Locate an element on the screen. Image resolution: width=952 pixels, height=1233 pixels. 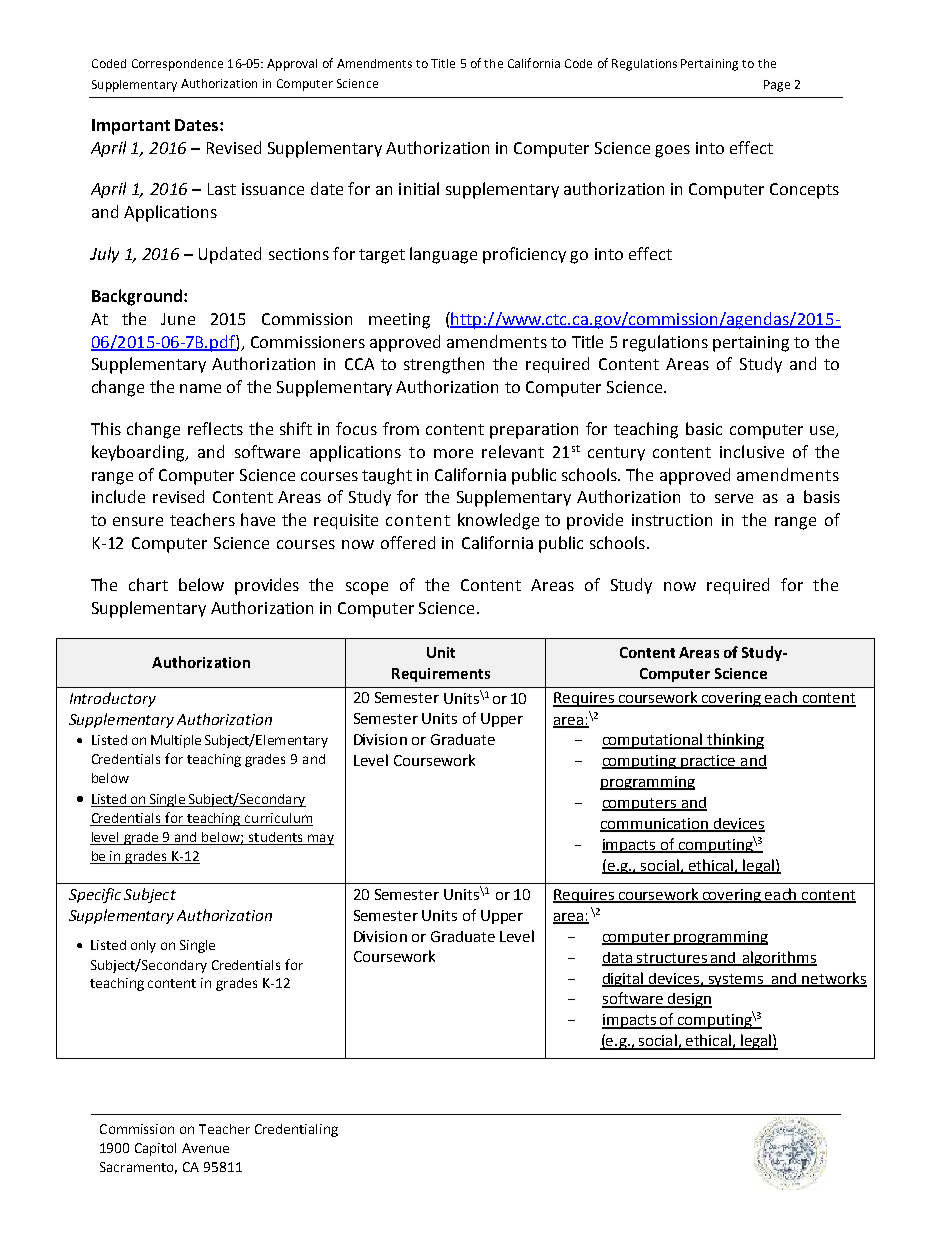
inclusive is located at coordinates (752, 451).
